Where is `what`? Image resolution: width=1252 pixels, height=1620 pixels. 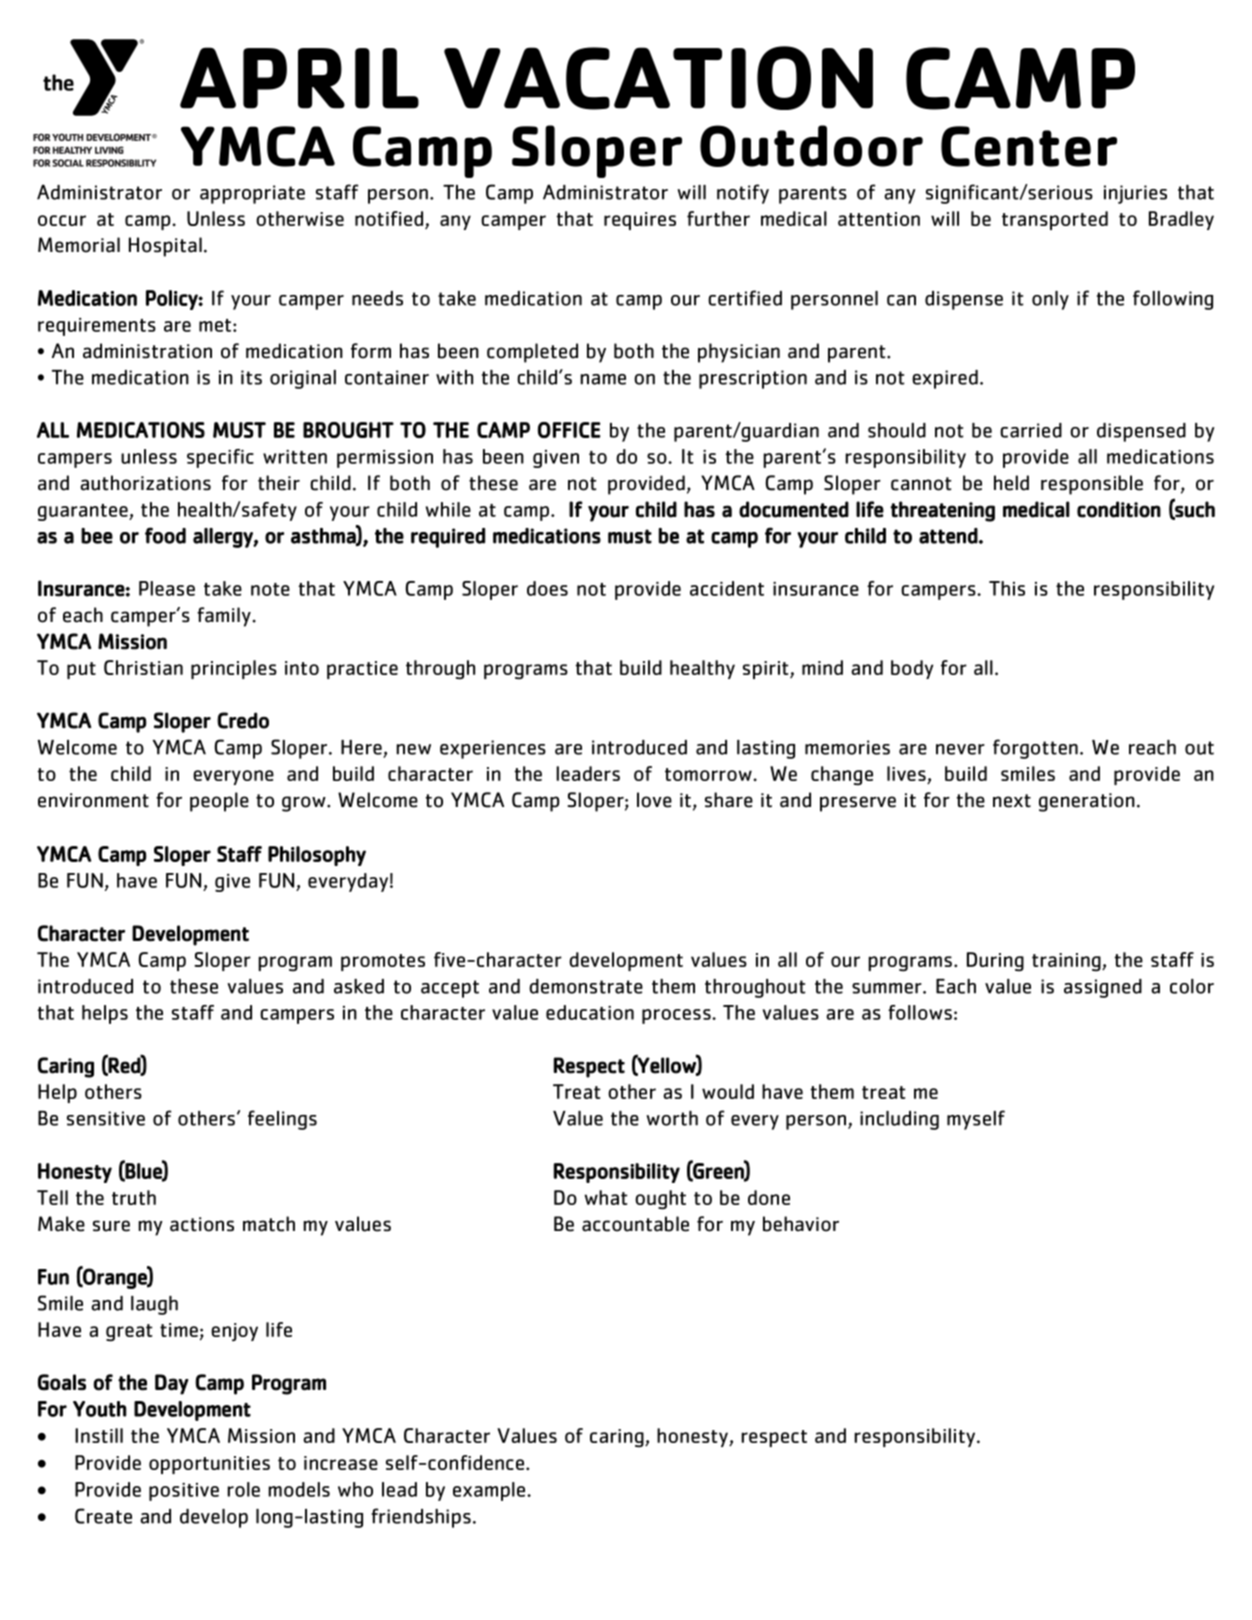
what is located at coordinates (606, 1197).
